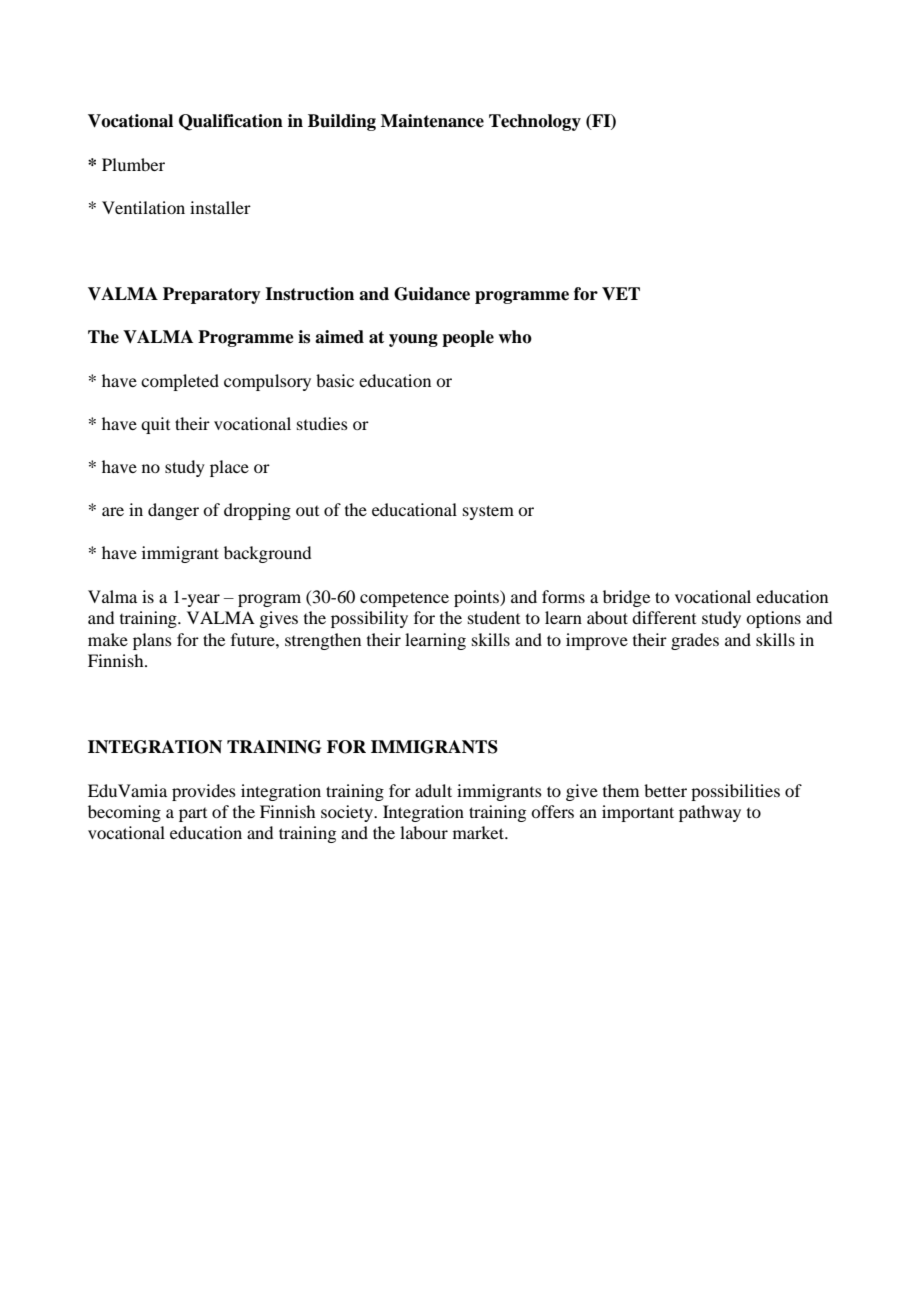  Describe the element at coordinates (535, 122) in the document. I see `Technology` at that location.
